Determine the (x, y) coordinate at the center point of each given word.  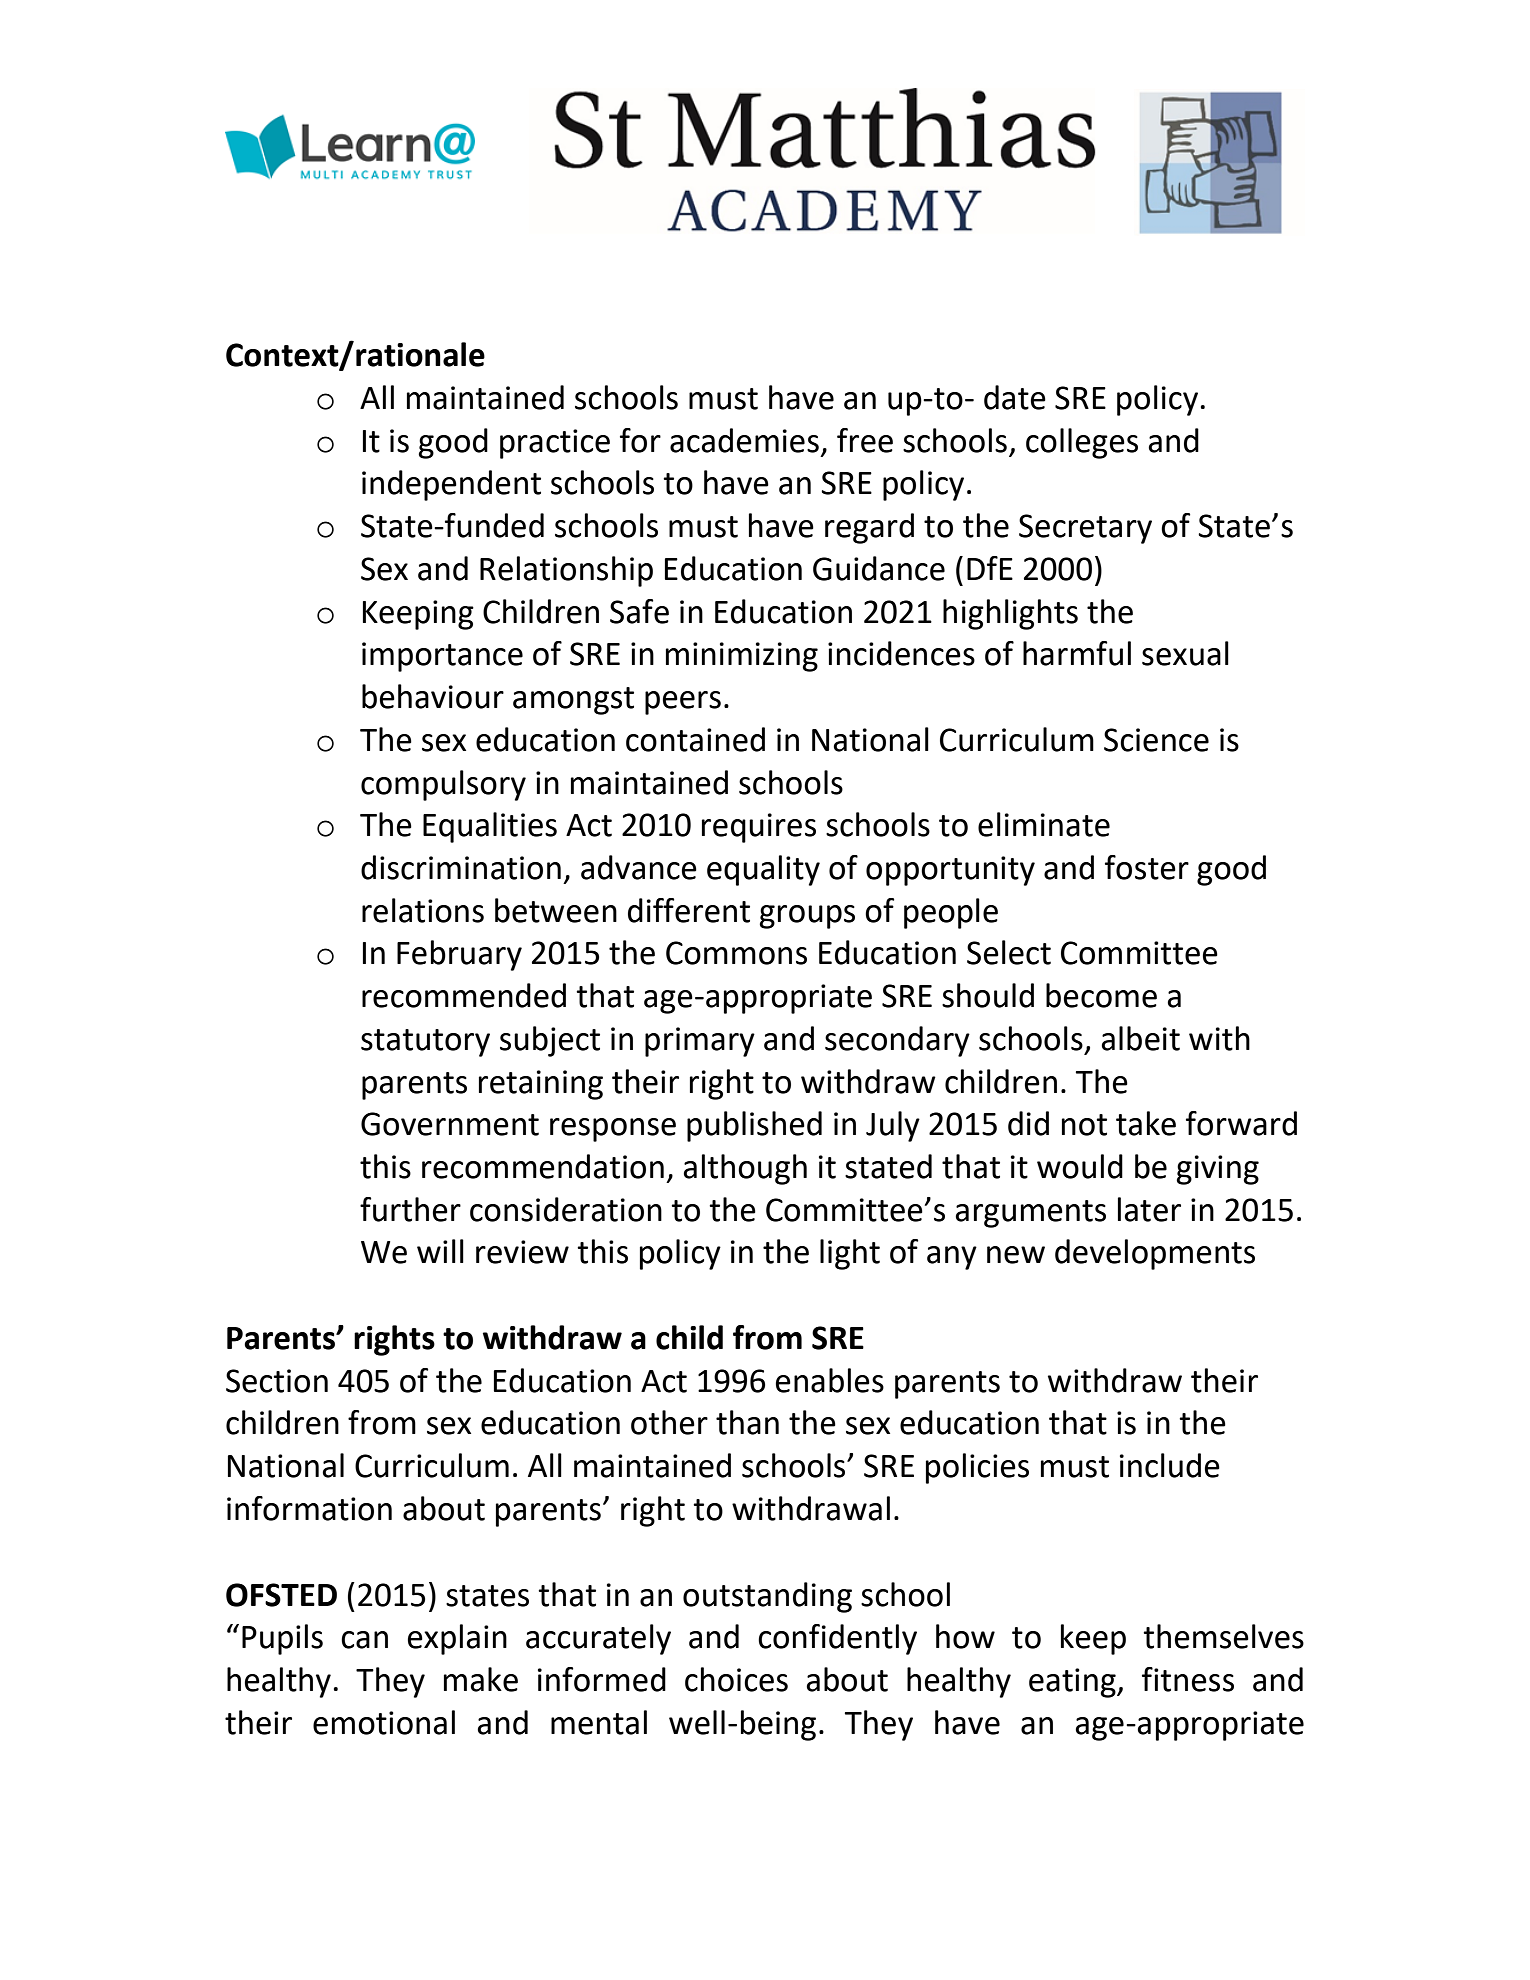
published (754, 1126)
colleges (1082, 443)
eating (1073, 1683)
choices (736, 1679)
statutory (425, 1043)
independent (451, 485)
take (1146, 1123)
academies (744, 440)
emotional (384, 1722)
